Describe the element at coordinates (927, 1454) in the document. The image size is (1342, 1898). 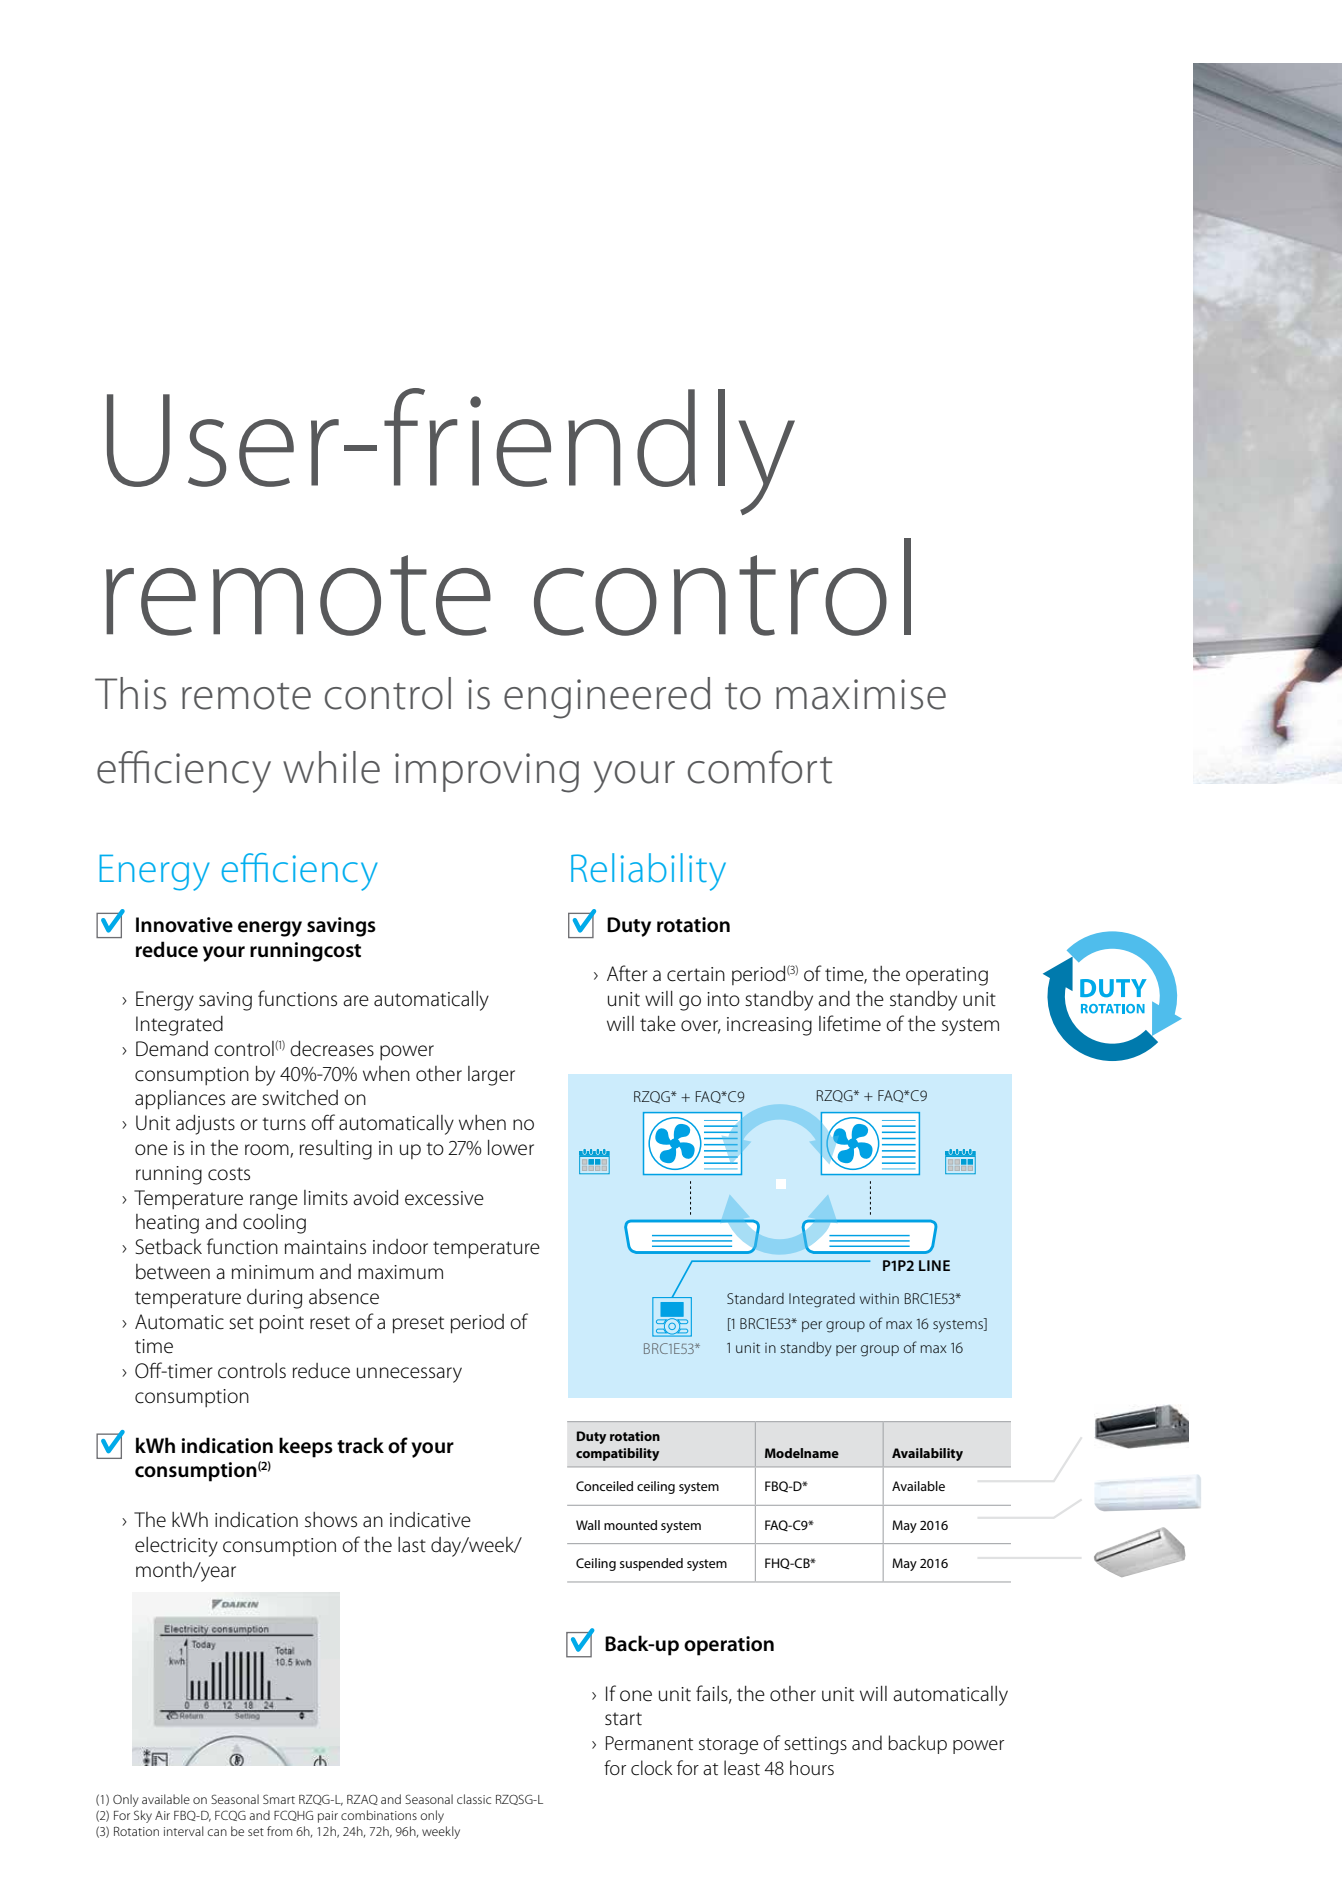
I see `Availability` at that location.
